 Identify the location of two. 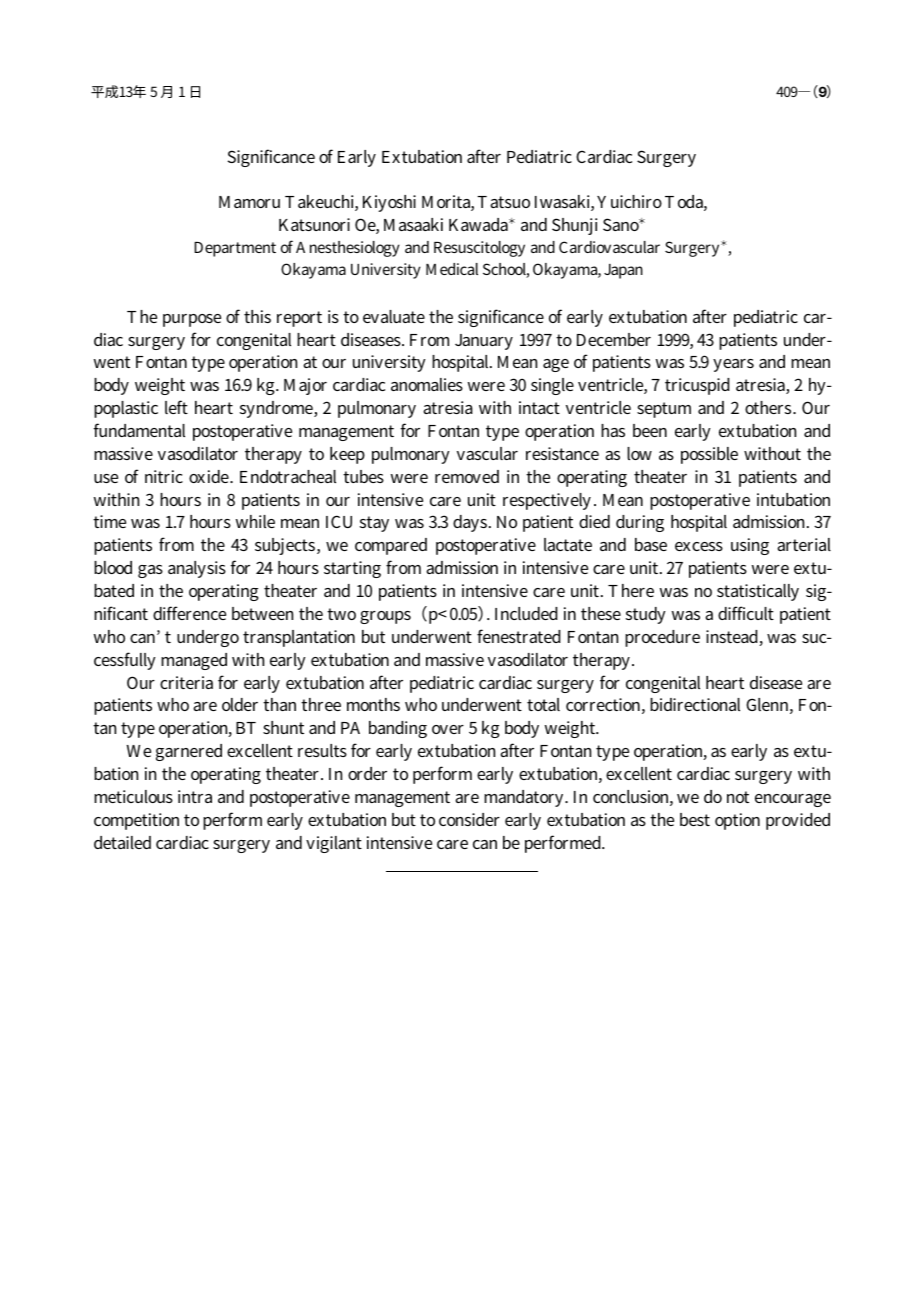
(341, 614).
